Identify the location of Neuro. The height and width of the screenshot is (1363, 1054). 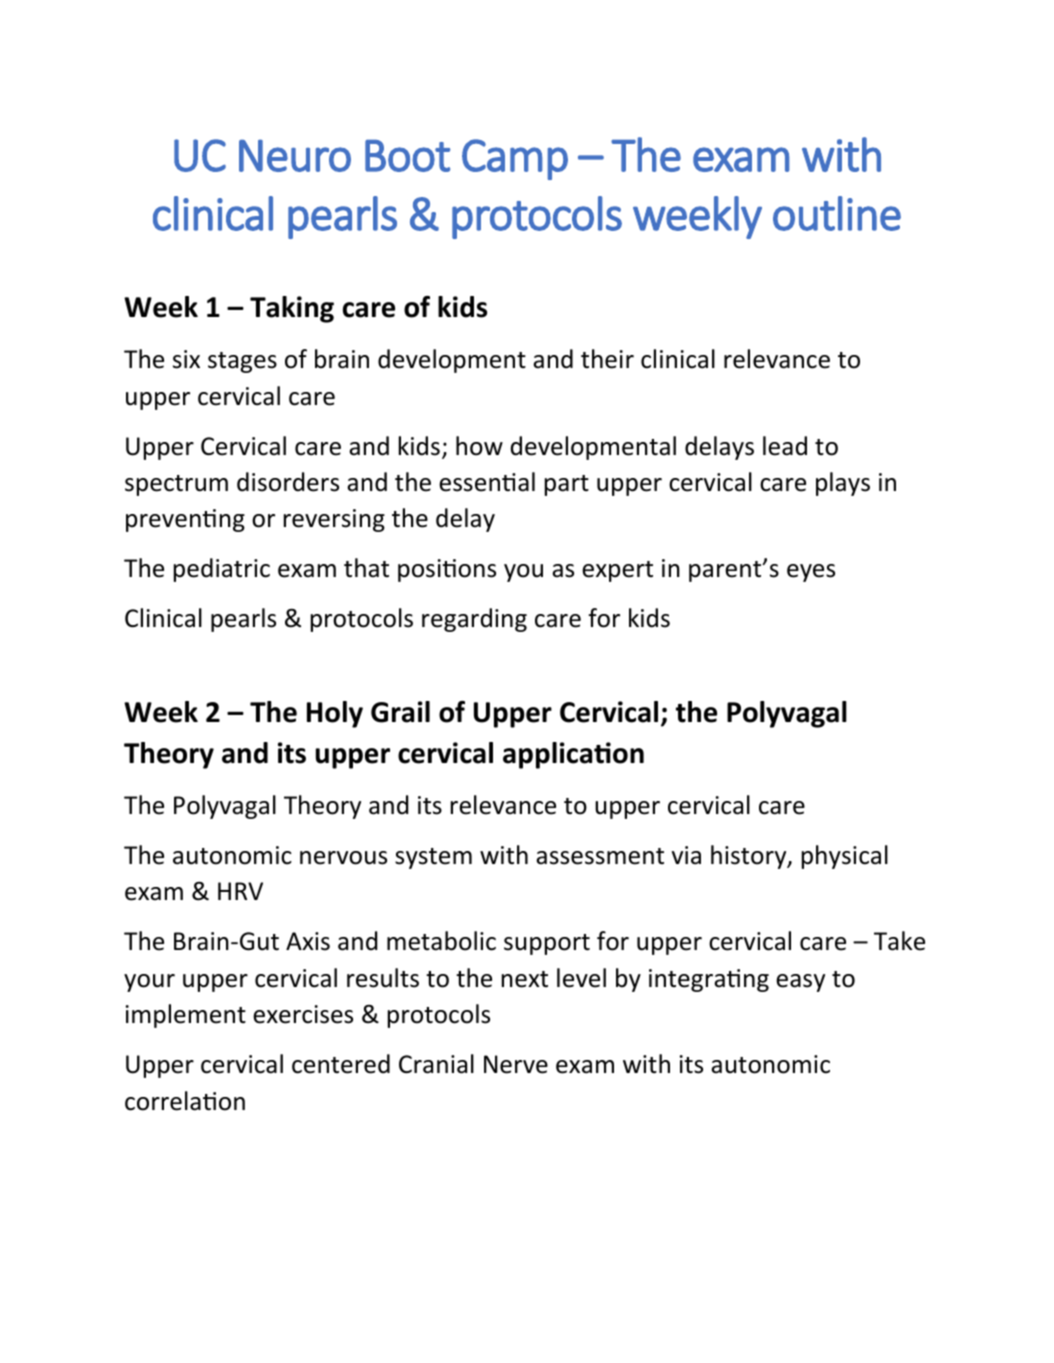
(295, 156).
